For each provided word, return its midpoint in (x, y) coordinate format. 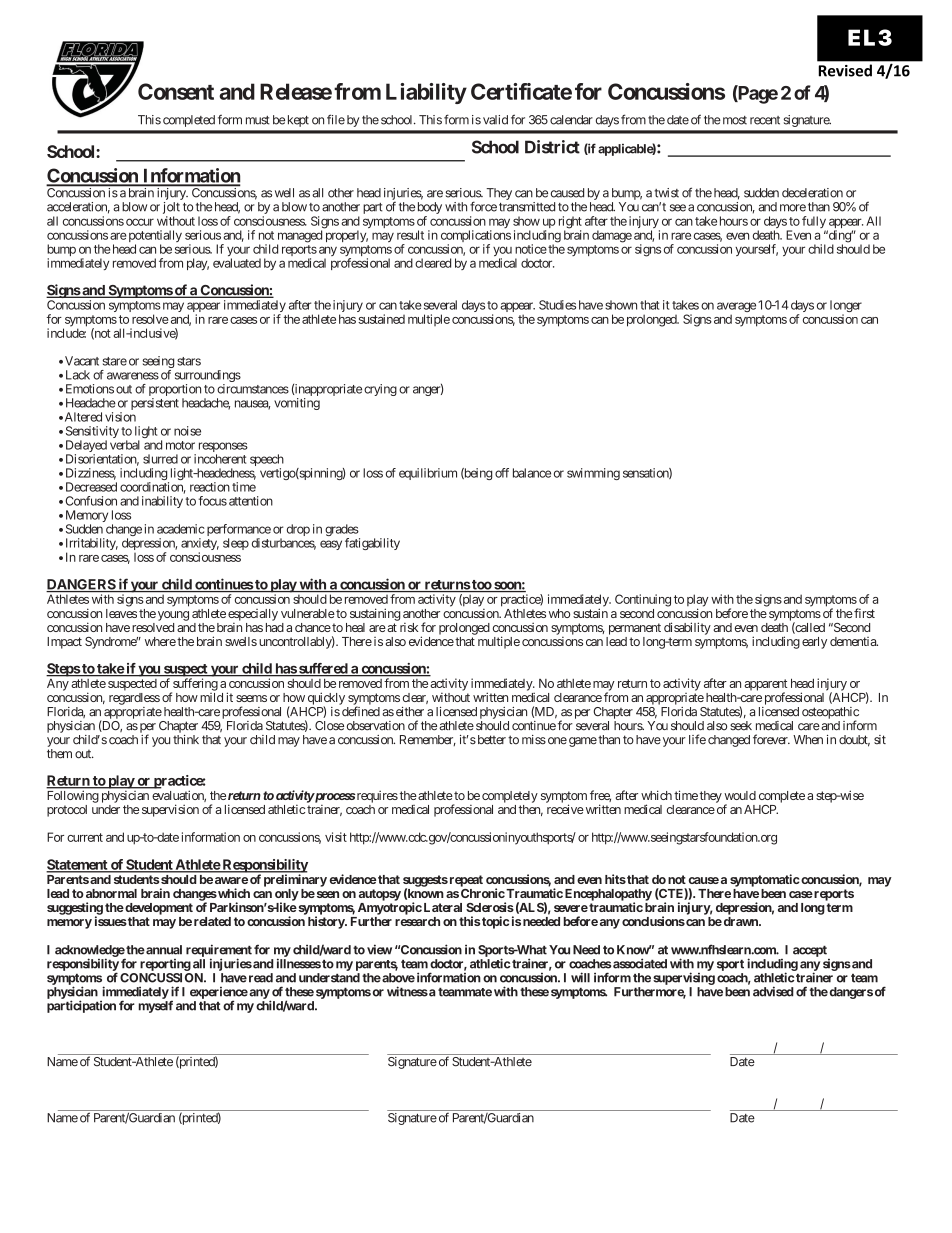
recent (765, 120)
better (490, 740)
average (736, 308)
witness (407, 991)
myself (155, 1006)
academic (181, 529)
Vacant (82, 361)
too (481, 586)
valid (495, 120)
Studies (557, 305)
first (863, 613)
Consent (176, 91)
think (186, 739)
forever (771, 739)
